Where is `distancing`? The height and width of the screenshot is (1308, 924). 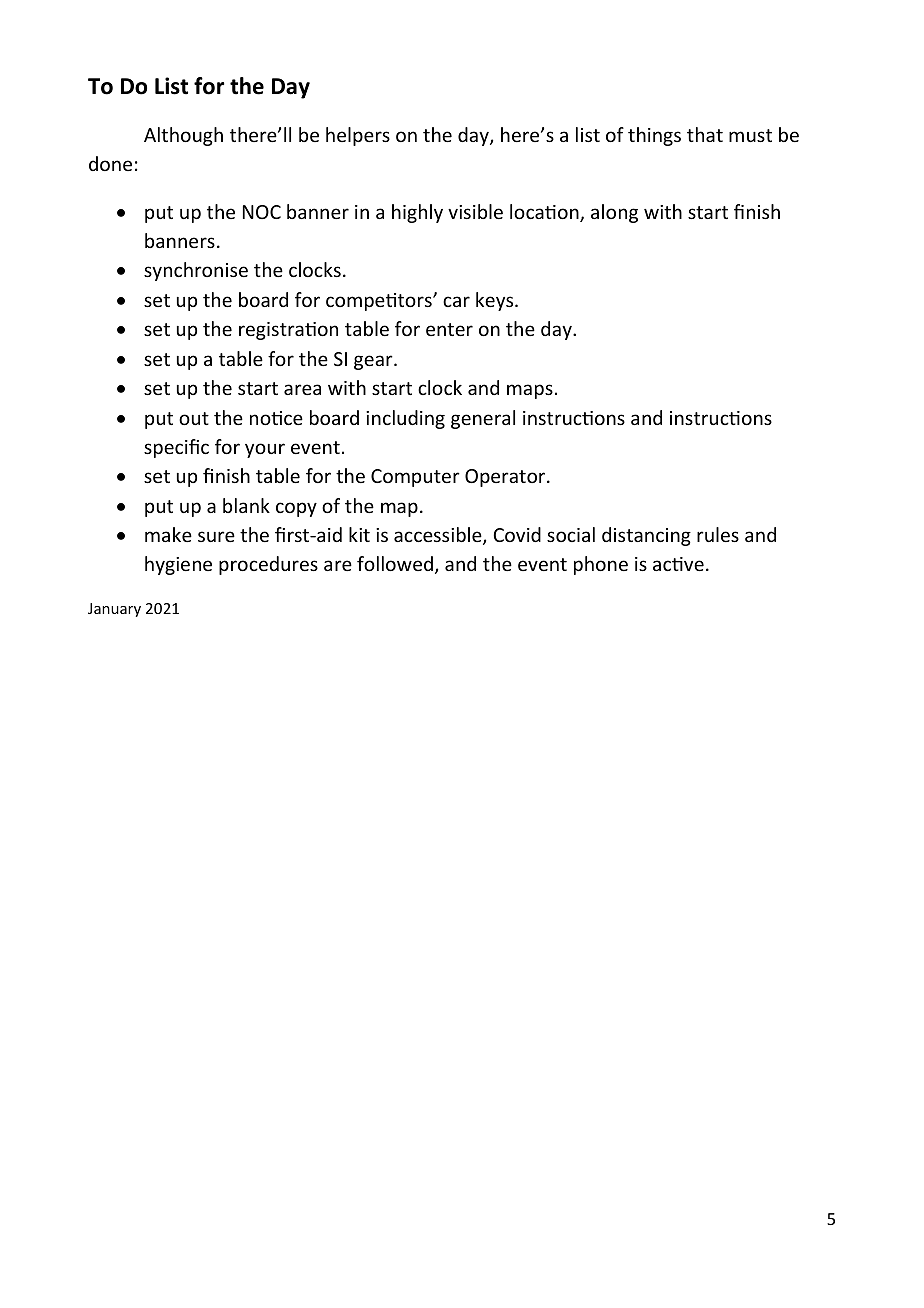
distancing is located at coordinates (646, 536).
